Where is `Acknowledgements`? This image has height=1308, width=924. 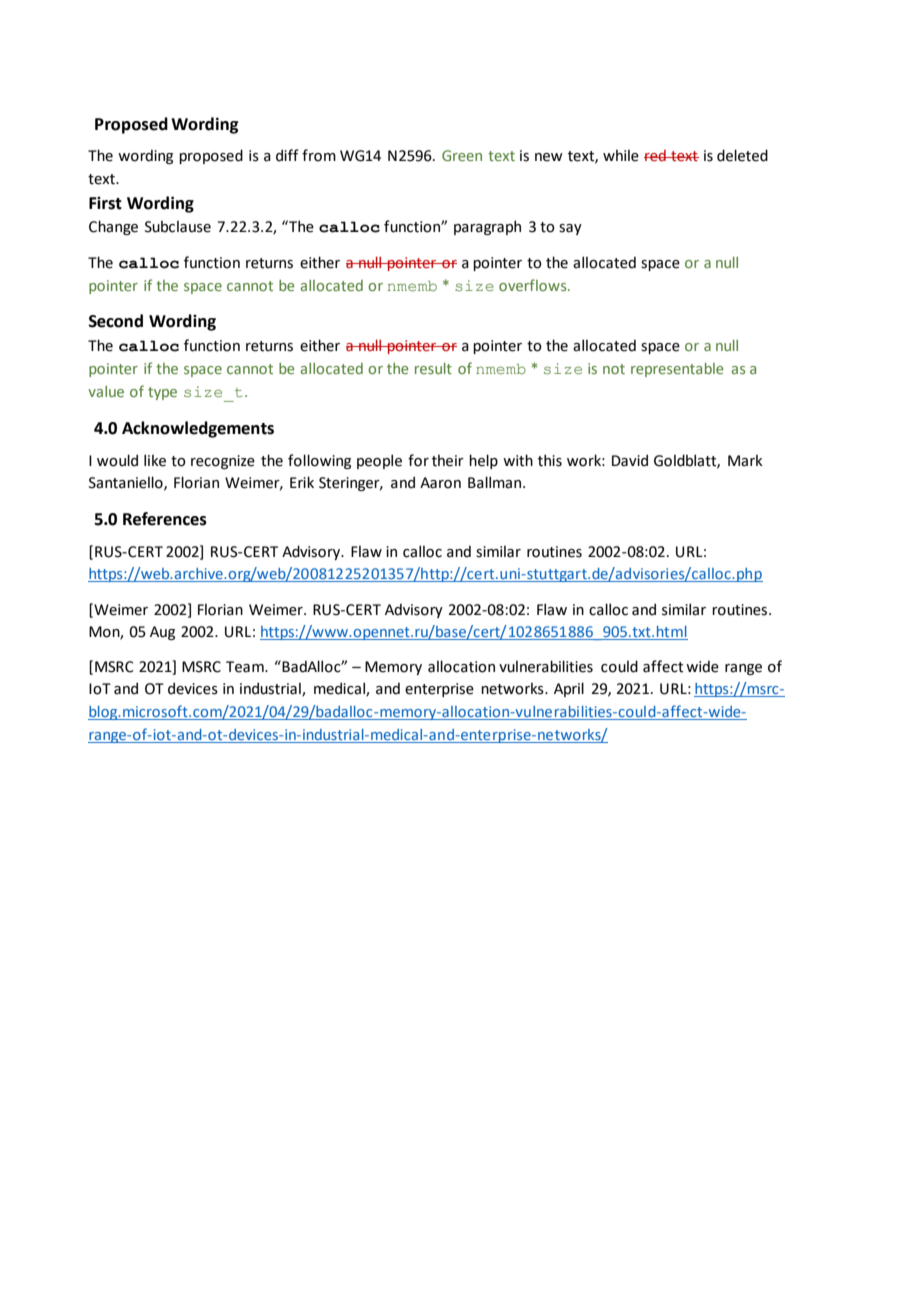 Acknowledgements is located at coordinates (198, 429).
